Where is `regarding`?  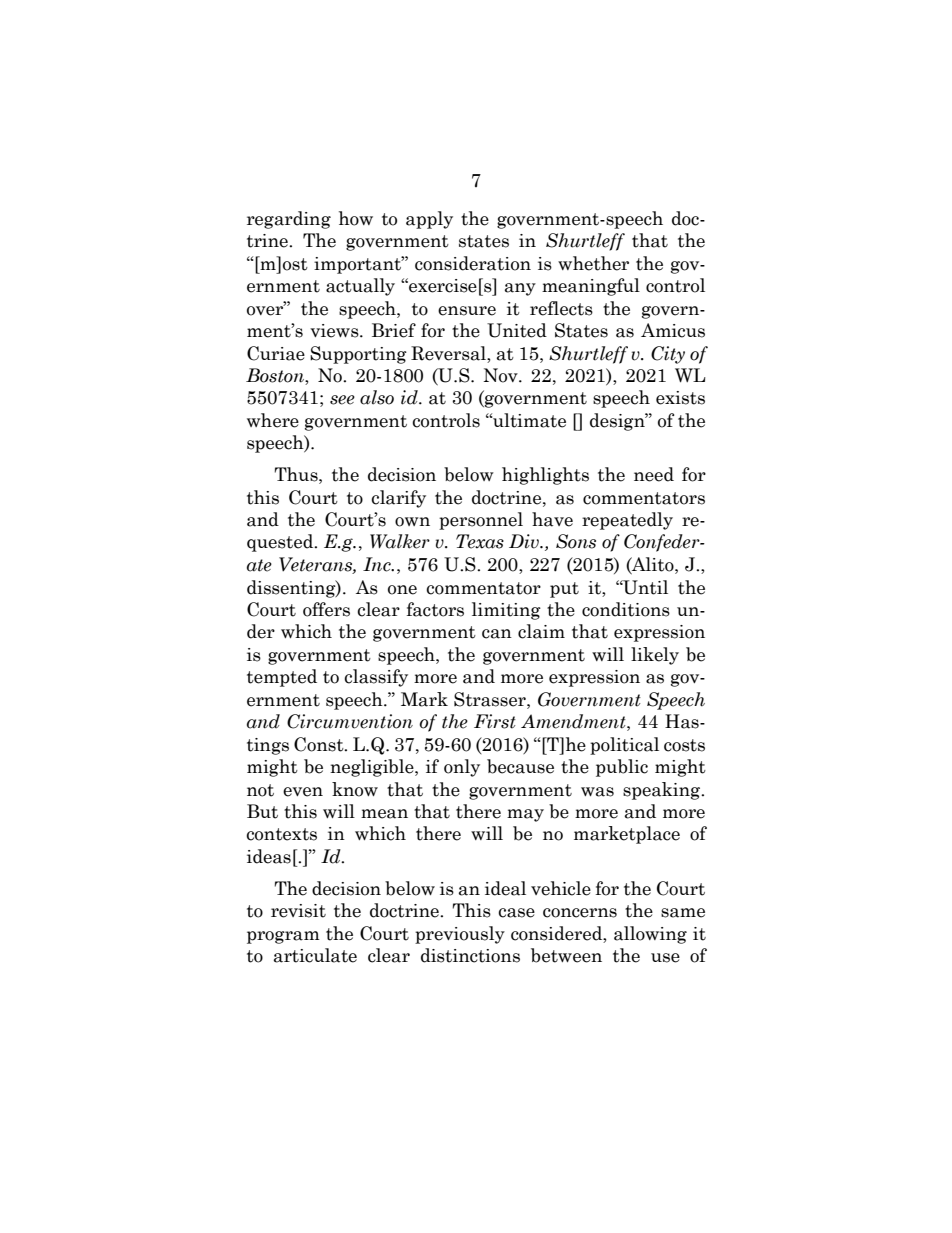 regarding is located at coordinates (289, 220).
